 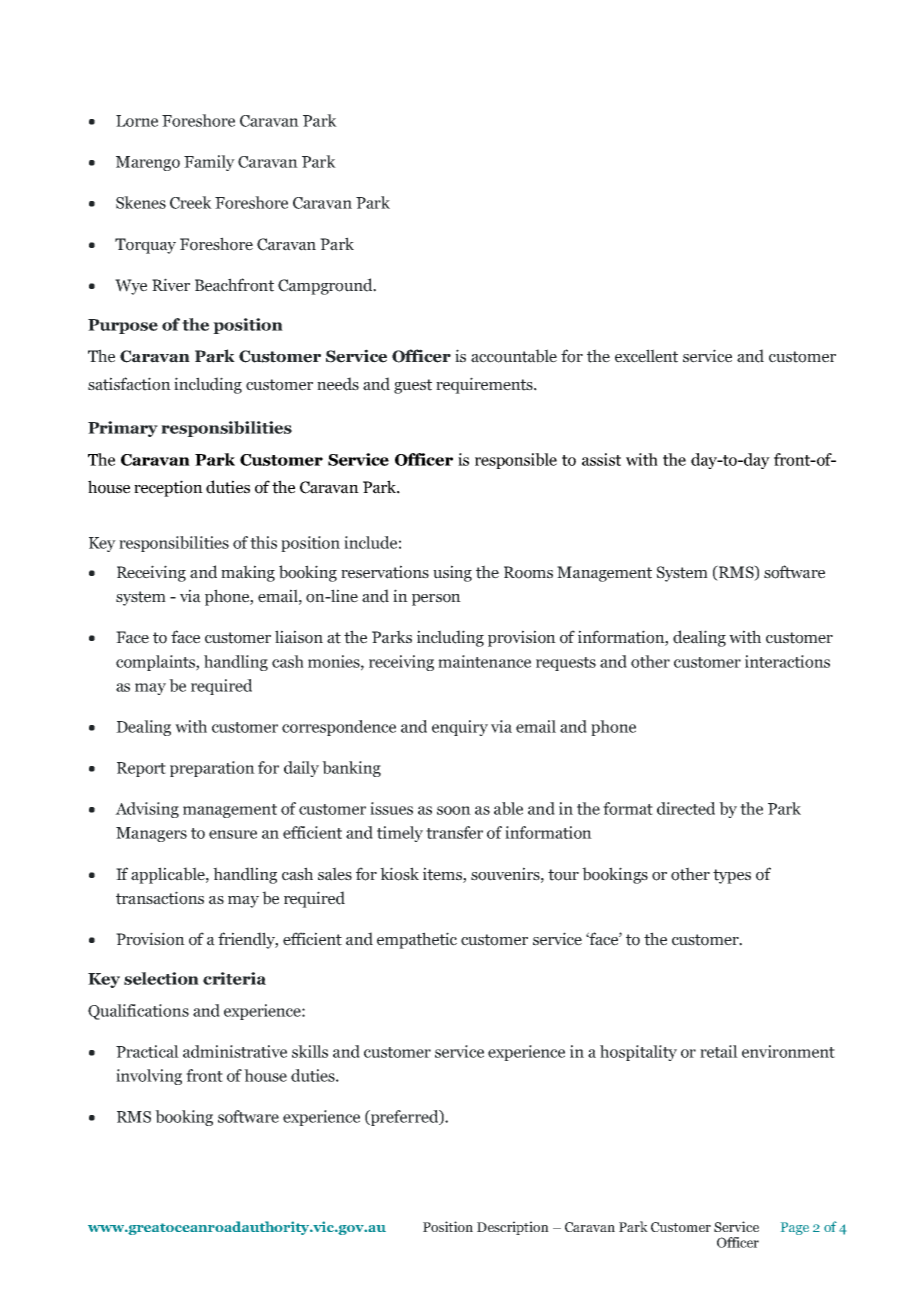 I want to click on Campground, so click(x=326, y=286).
